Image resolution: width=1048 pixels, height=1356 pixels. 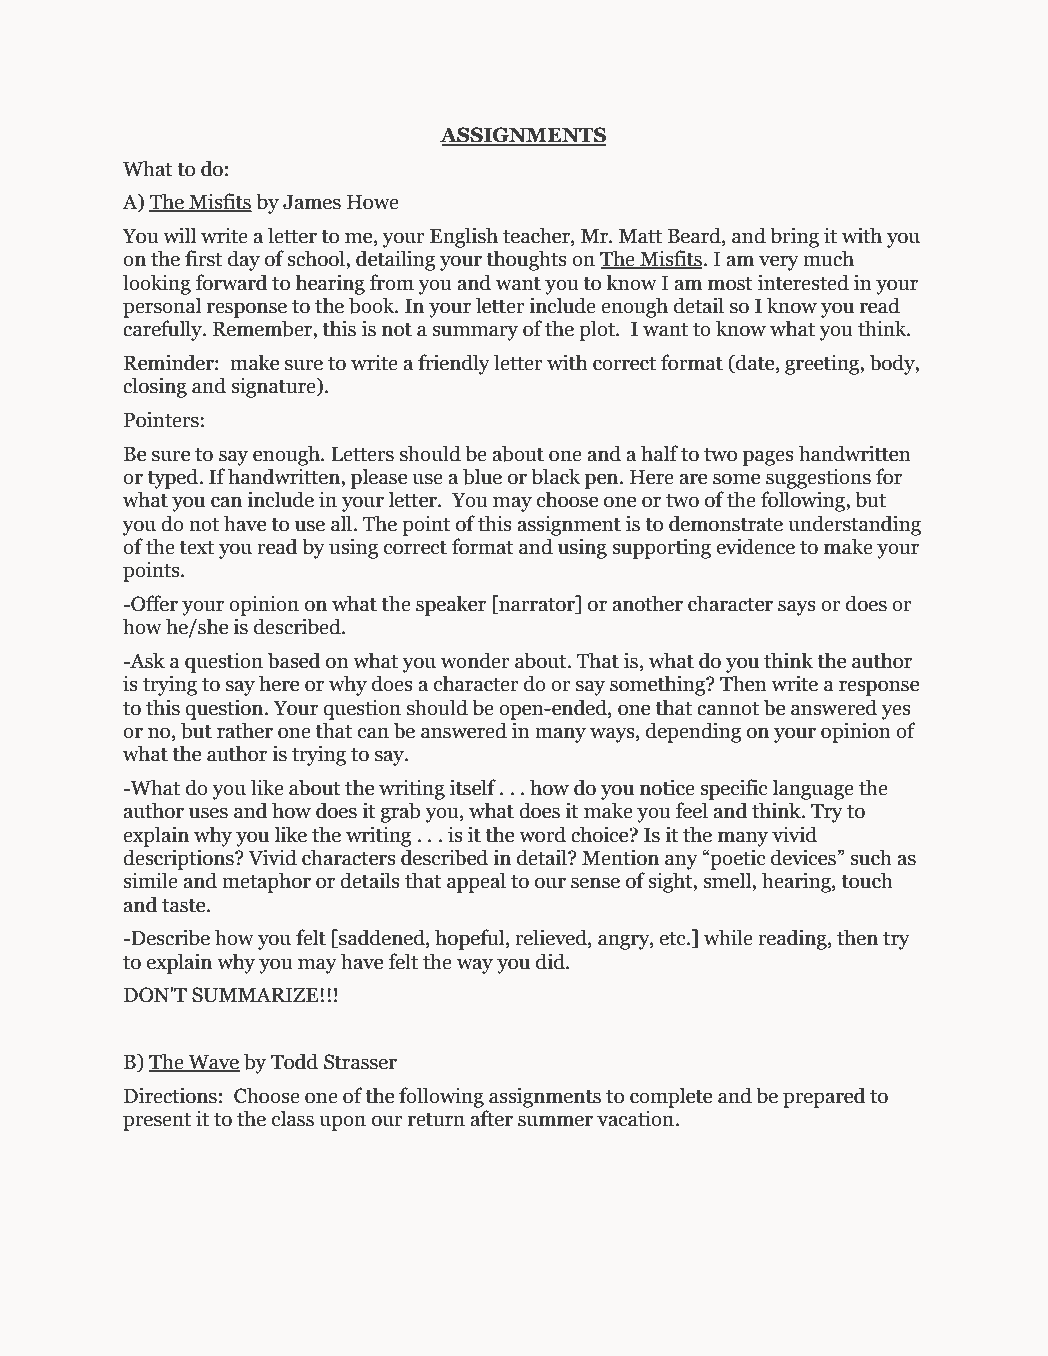 What do you see at coordinates (196, 548) in the document?
I see `text` at bounding box center [196, 548].
